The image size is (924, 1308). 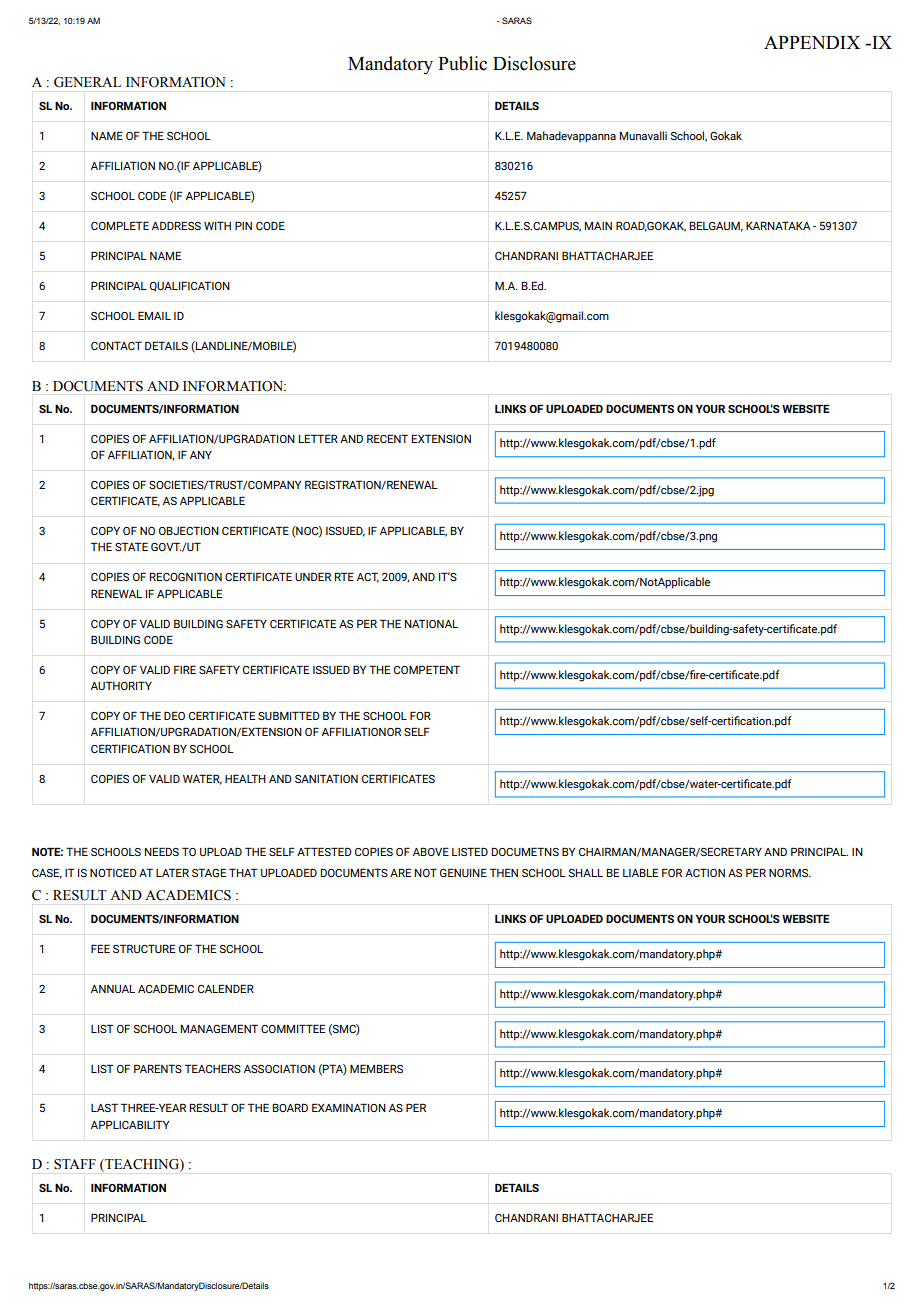 What do you see at coordinates (812, 42) in the screenshot?
I see `APPENDIX` at bounding box center [812, 42].
